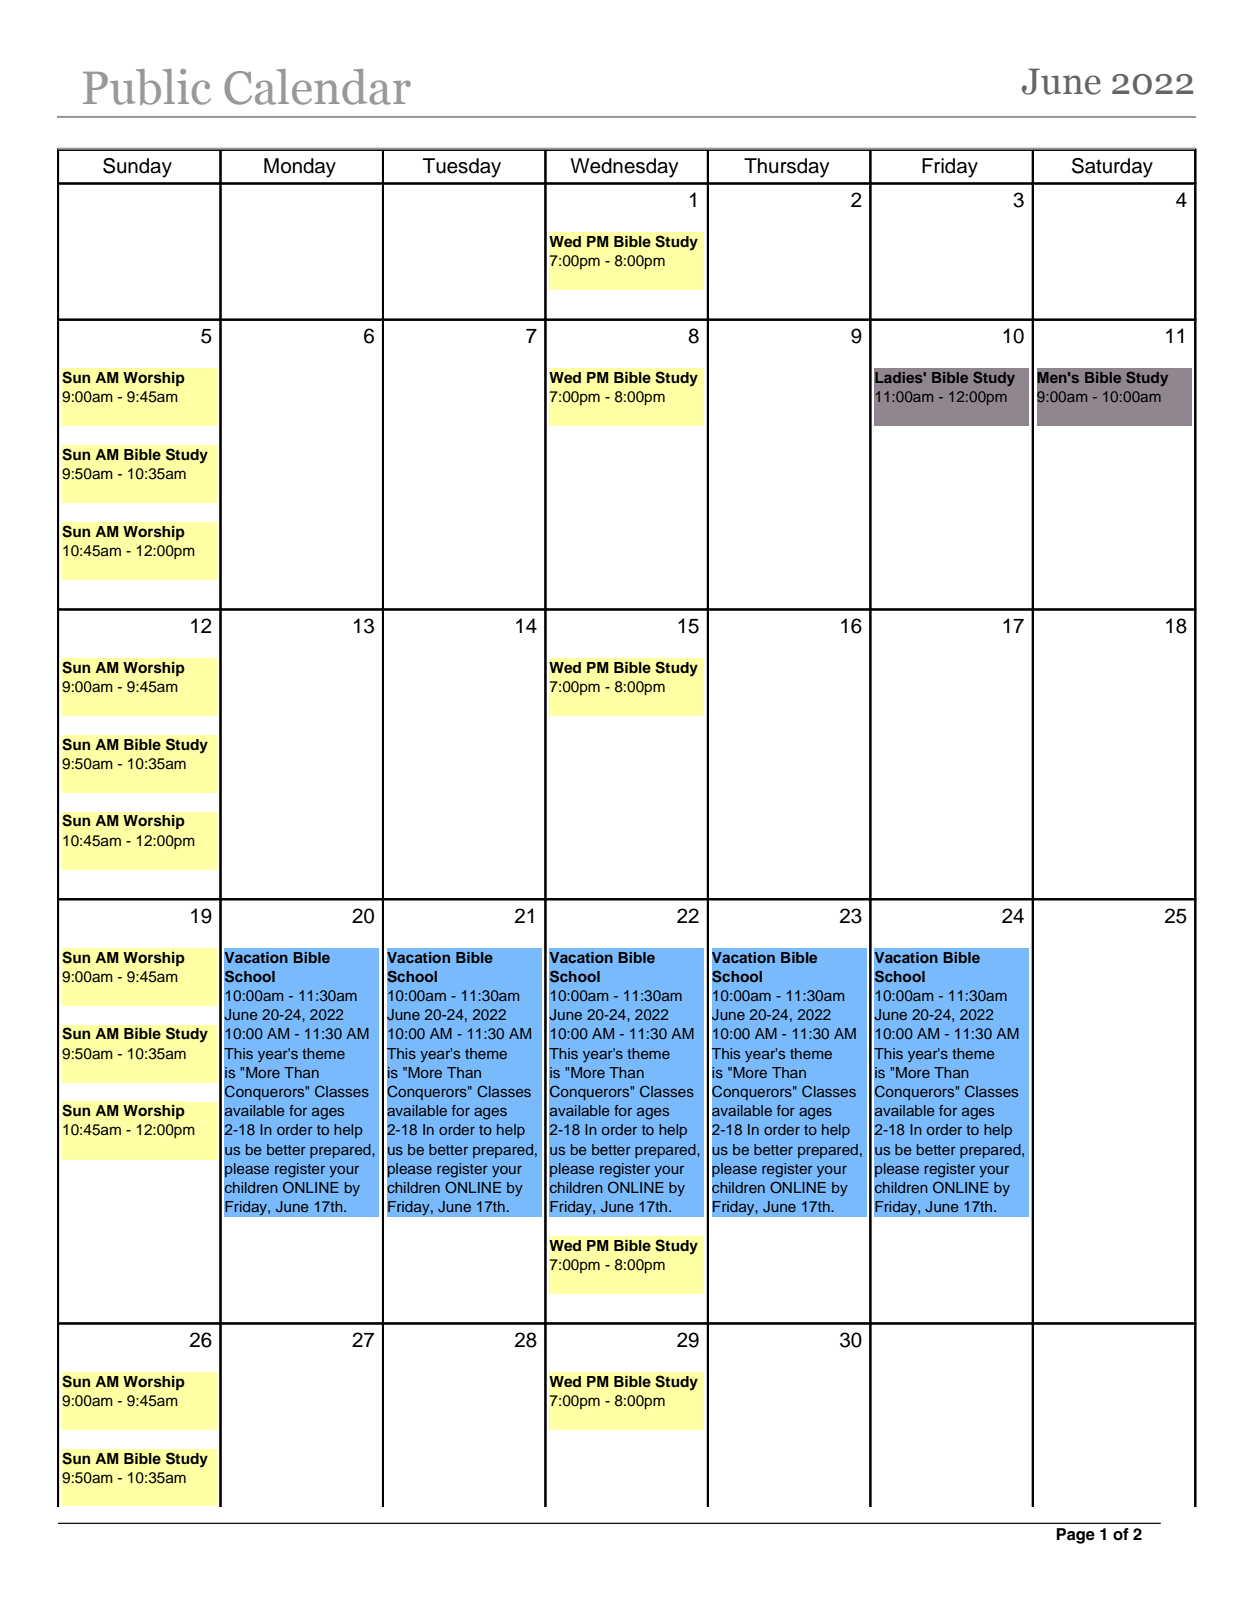 The height and width of the screenshot is (1622, 1253). Describe the element at coordinates (300, 168) in the screenshot. I see `Monday` at that location.
